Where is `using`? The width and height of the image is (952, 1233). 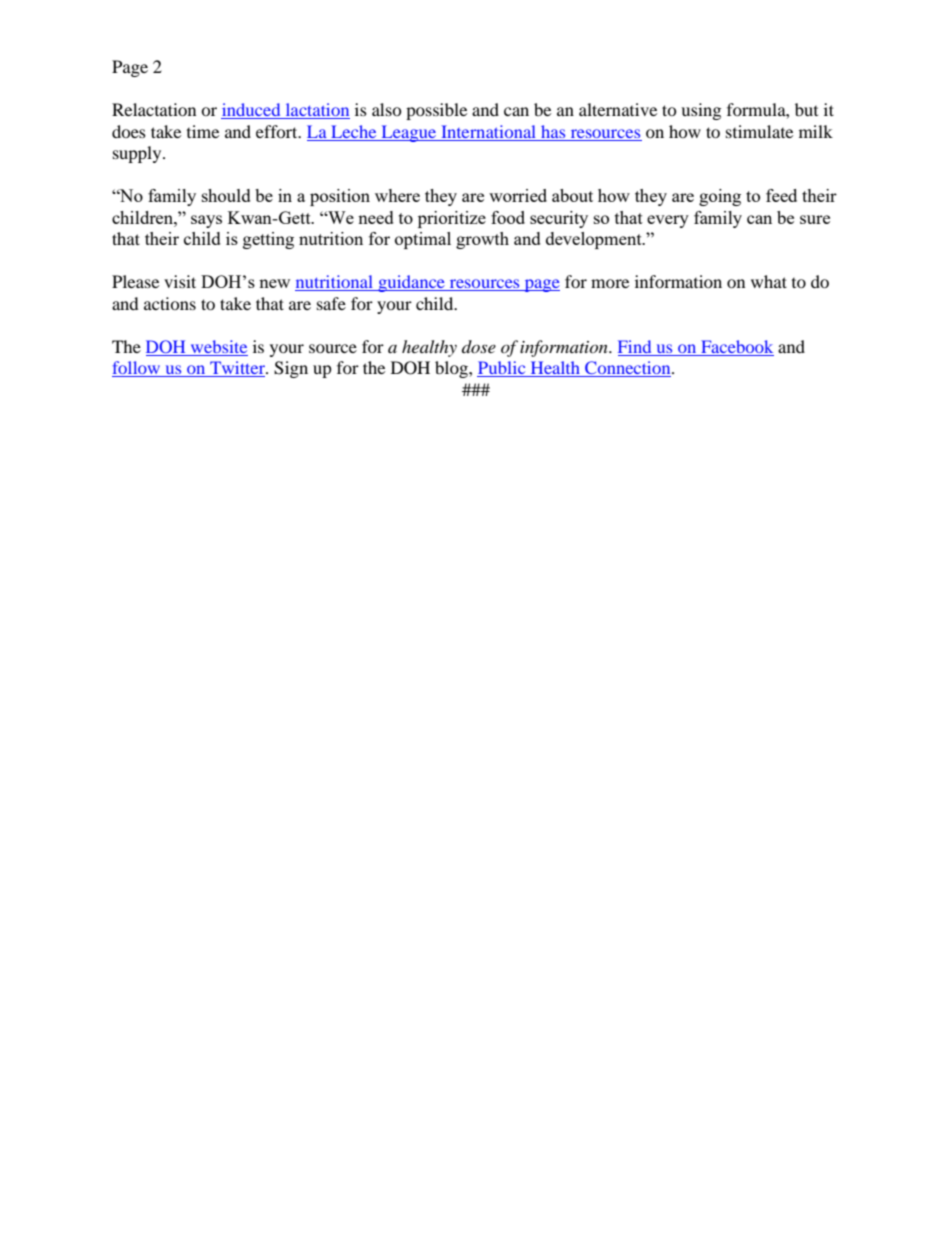
using is located at coordinates (701, 111).
